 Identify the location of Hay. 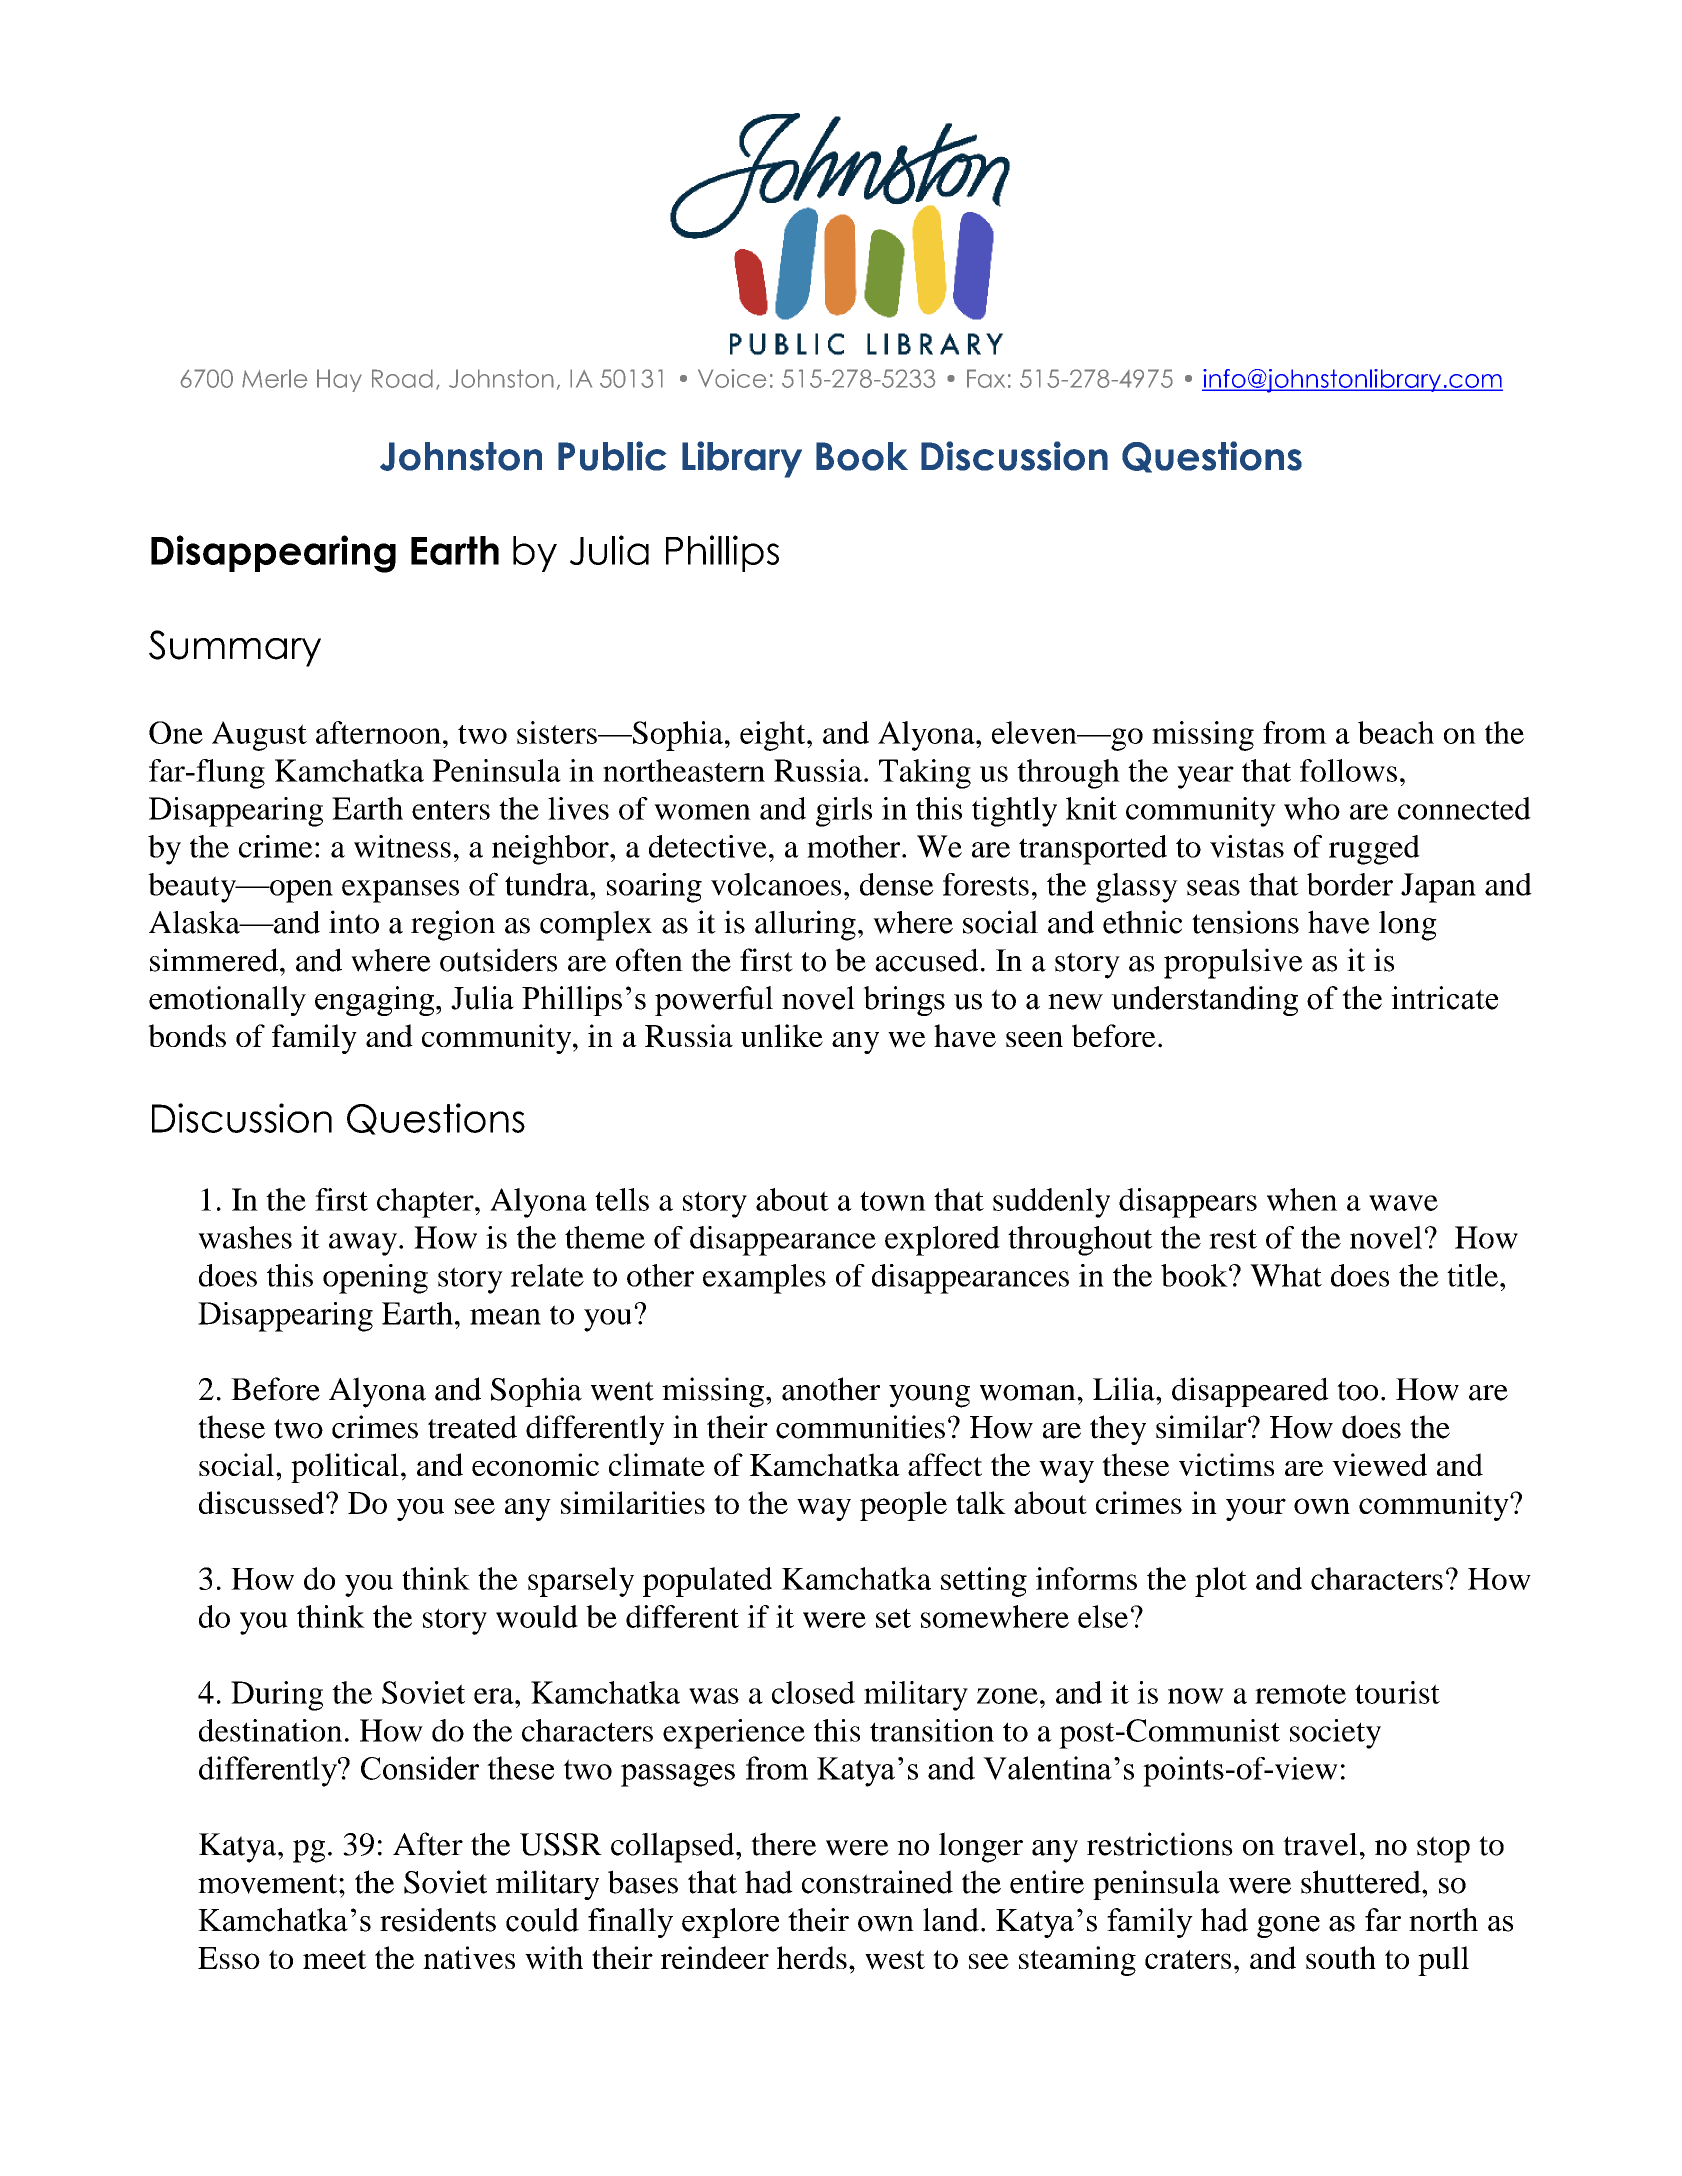
(339, 380).
